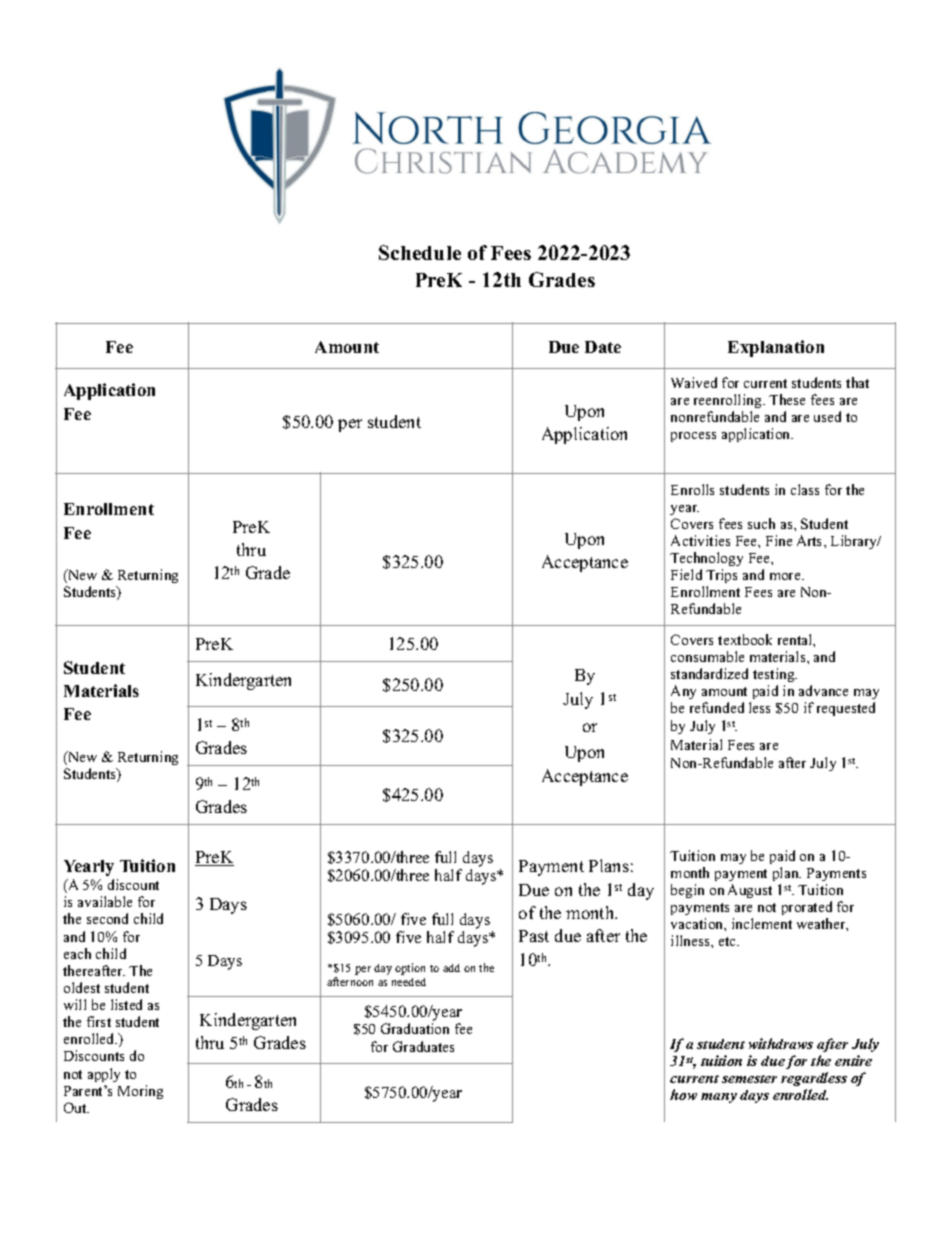 This screenshot has width=952, height=1233. Describe the element at coordinates (423, 1046) in the screenshot. I see `Graduates` at that location.
